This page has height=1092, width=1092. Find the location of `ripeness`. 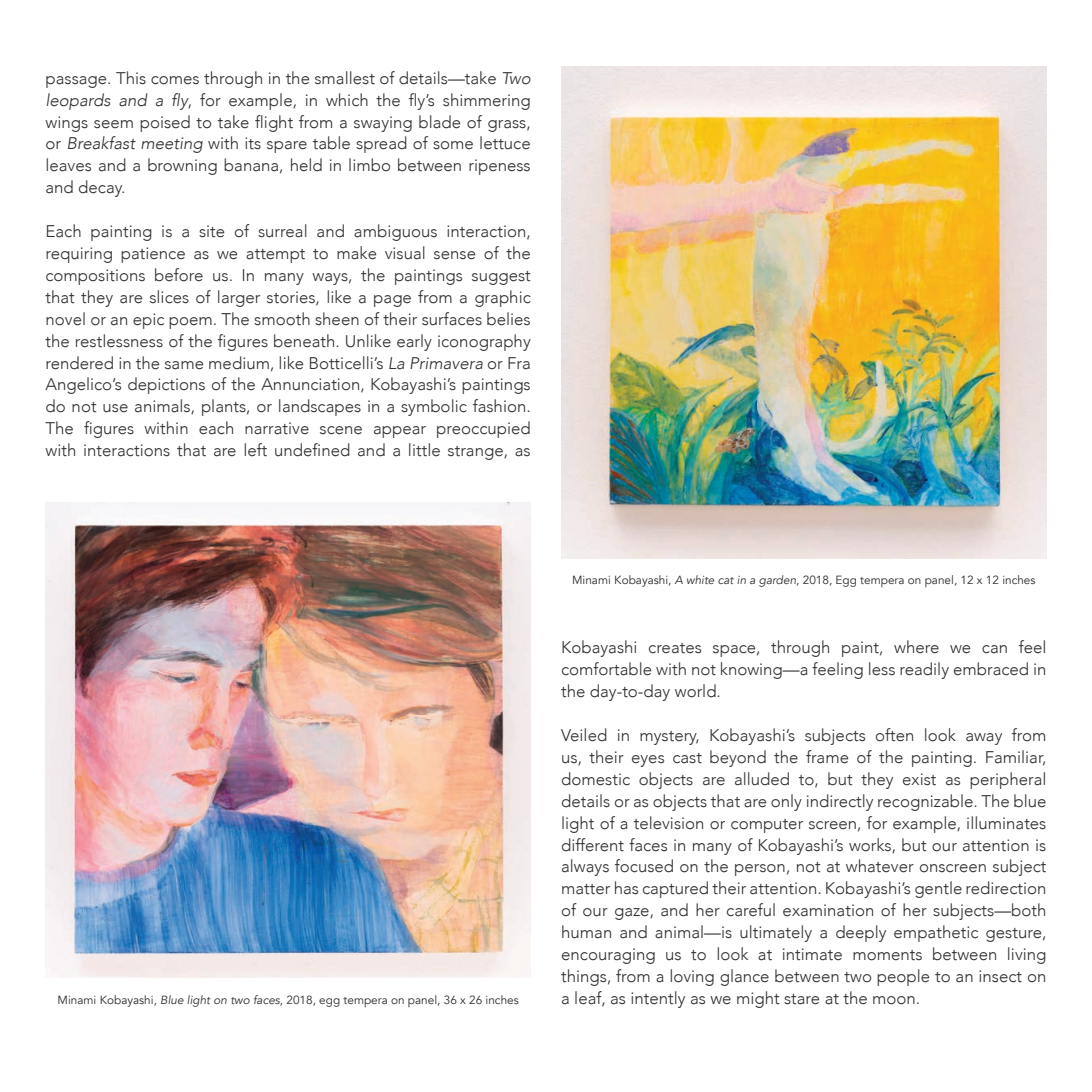

ripeness is located at coordinates (499, 167).
